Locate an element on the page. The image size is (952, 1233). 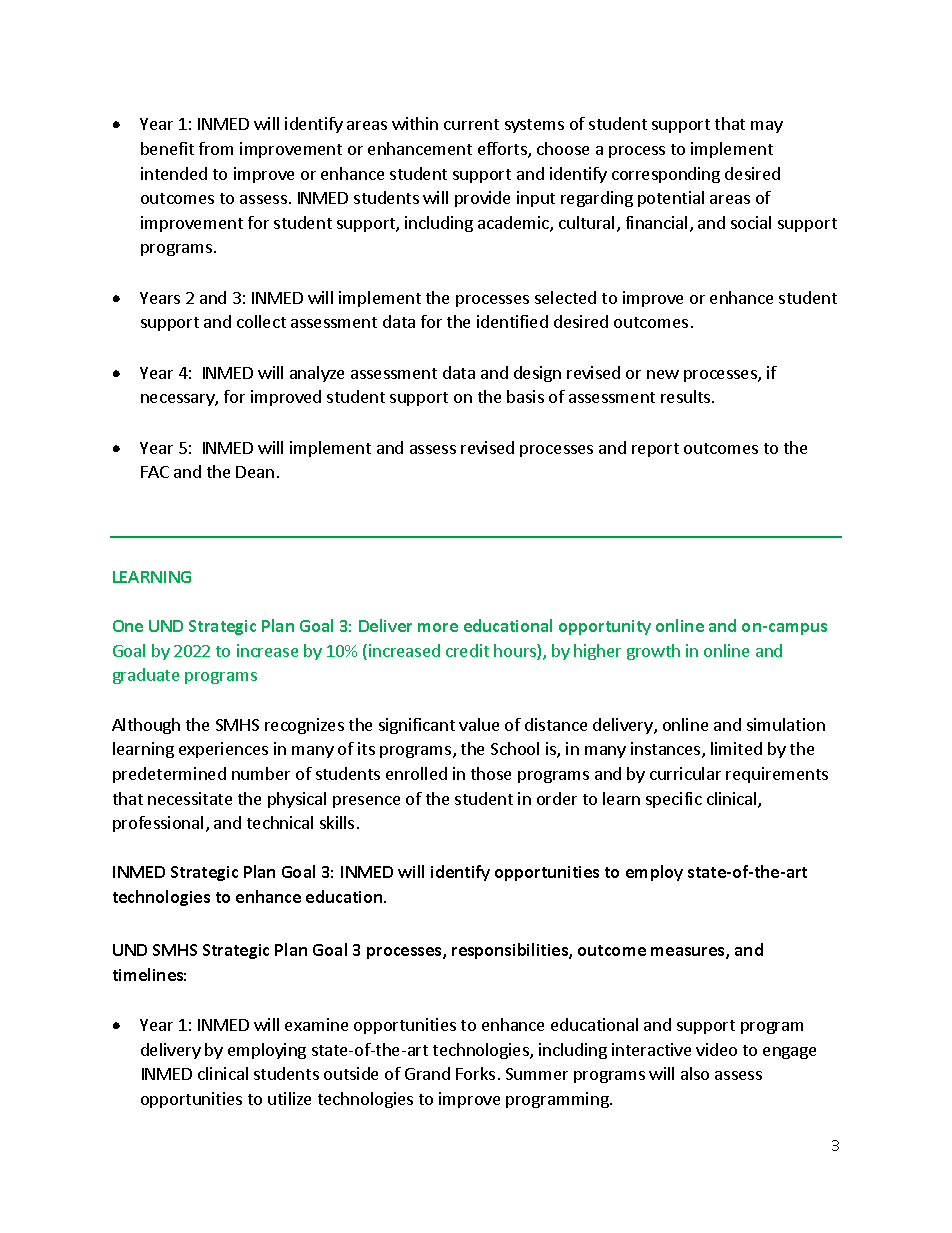
professional is located at coordinates (158, 824).
